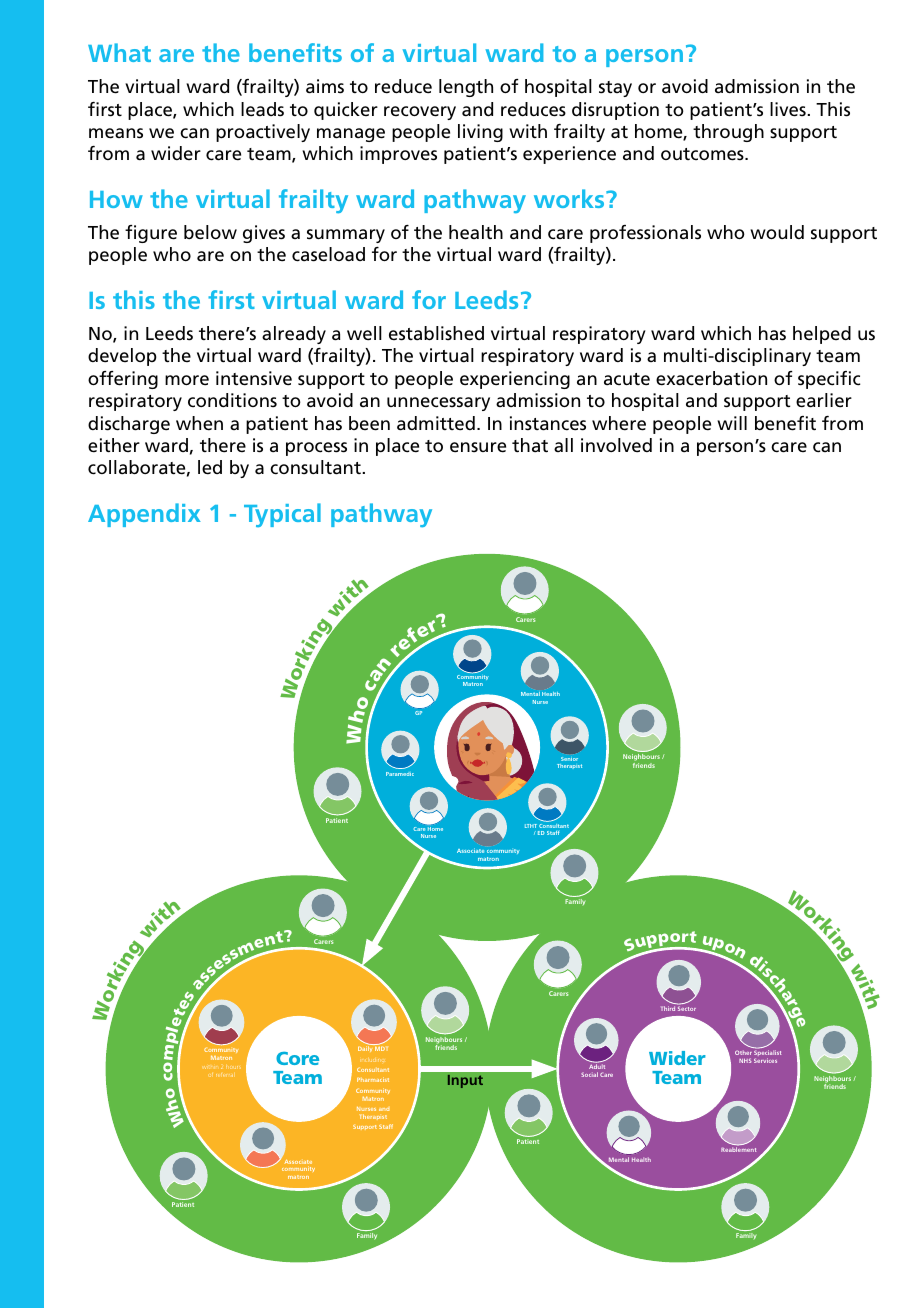  I want to click on helped, so click(822, 335).
